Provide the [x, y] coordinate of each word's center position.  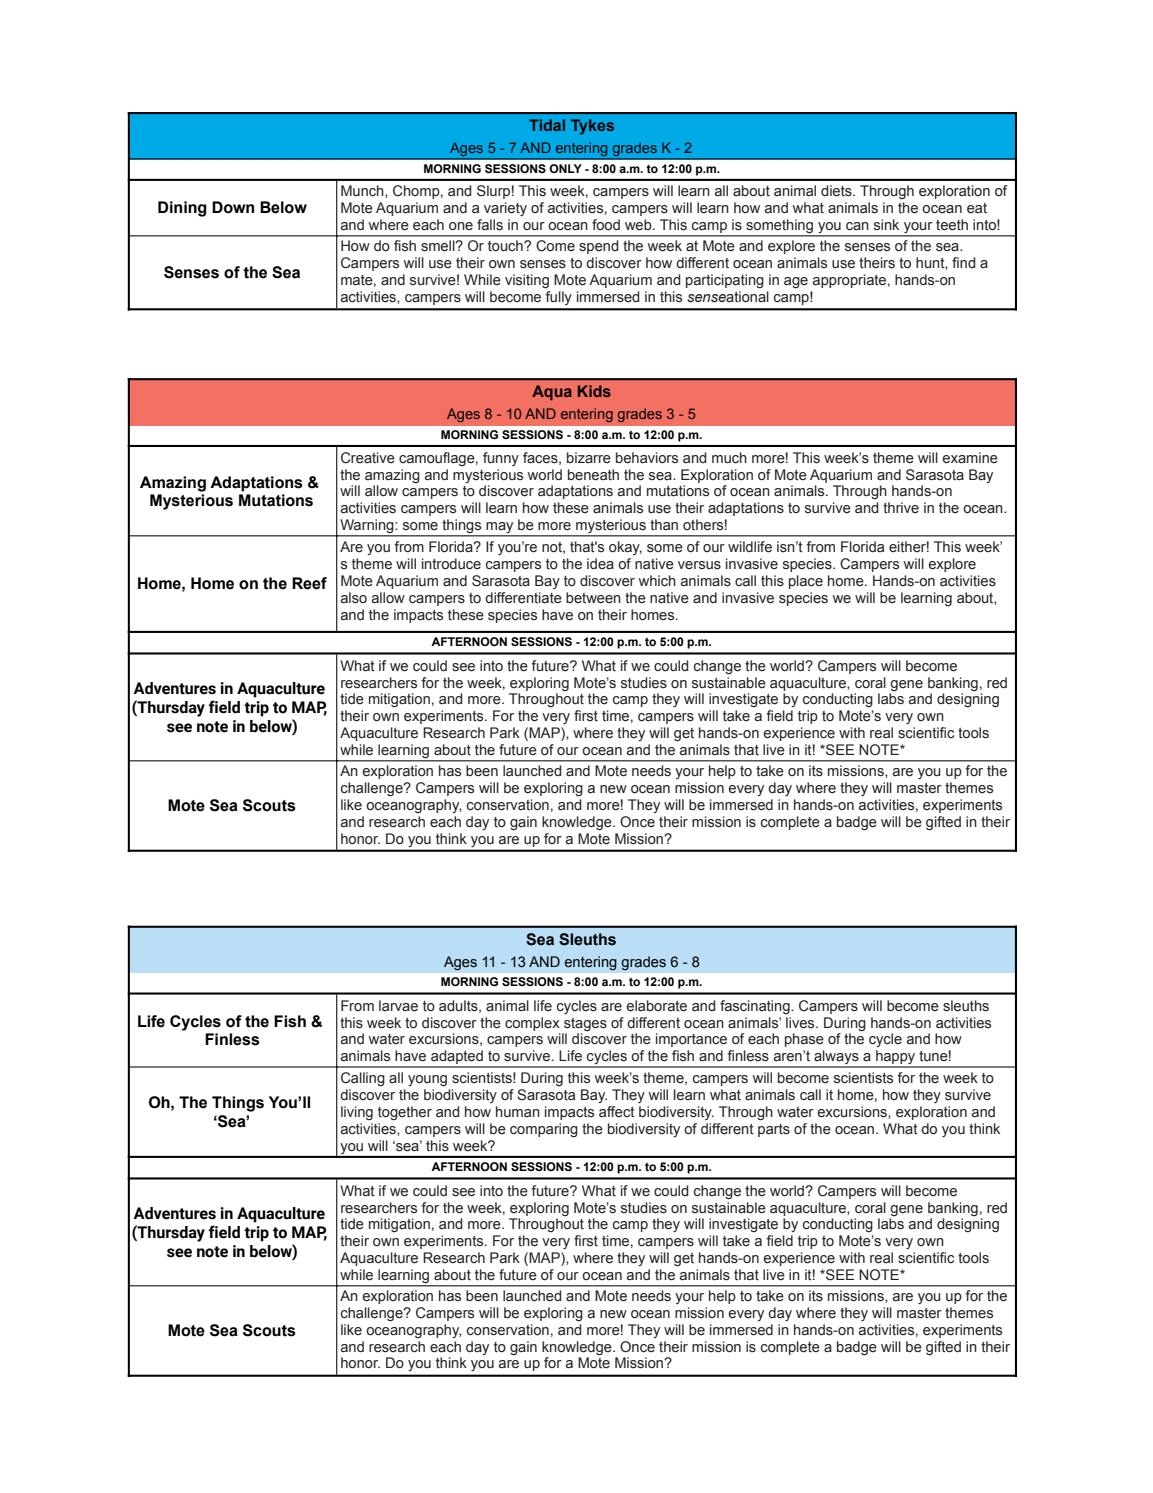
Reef [309, 583]
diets [837, 191]
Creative [368, 458]
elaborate [656, 1006]
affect [617, 1112]
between [593, 598]
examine [970, 458]
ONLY [565, 168]
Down [233, 207]
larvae [398, 1006]
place [806, 582]
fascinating [756, 1007]
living [357, 1113]
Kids [594, 391]
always [836, 1058]
